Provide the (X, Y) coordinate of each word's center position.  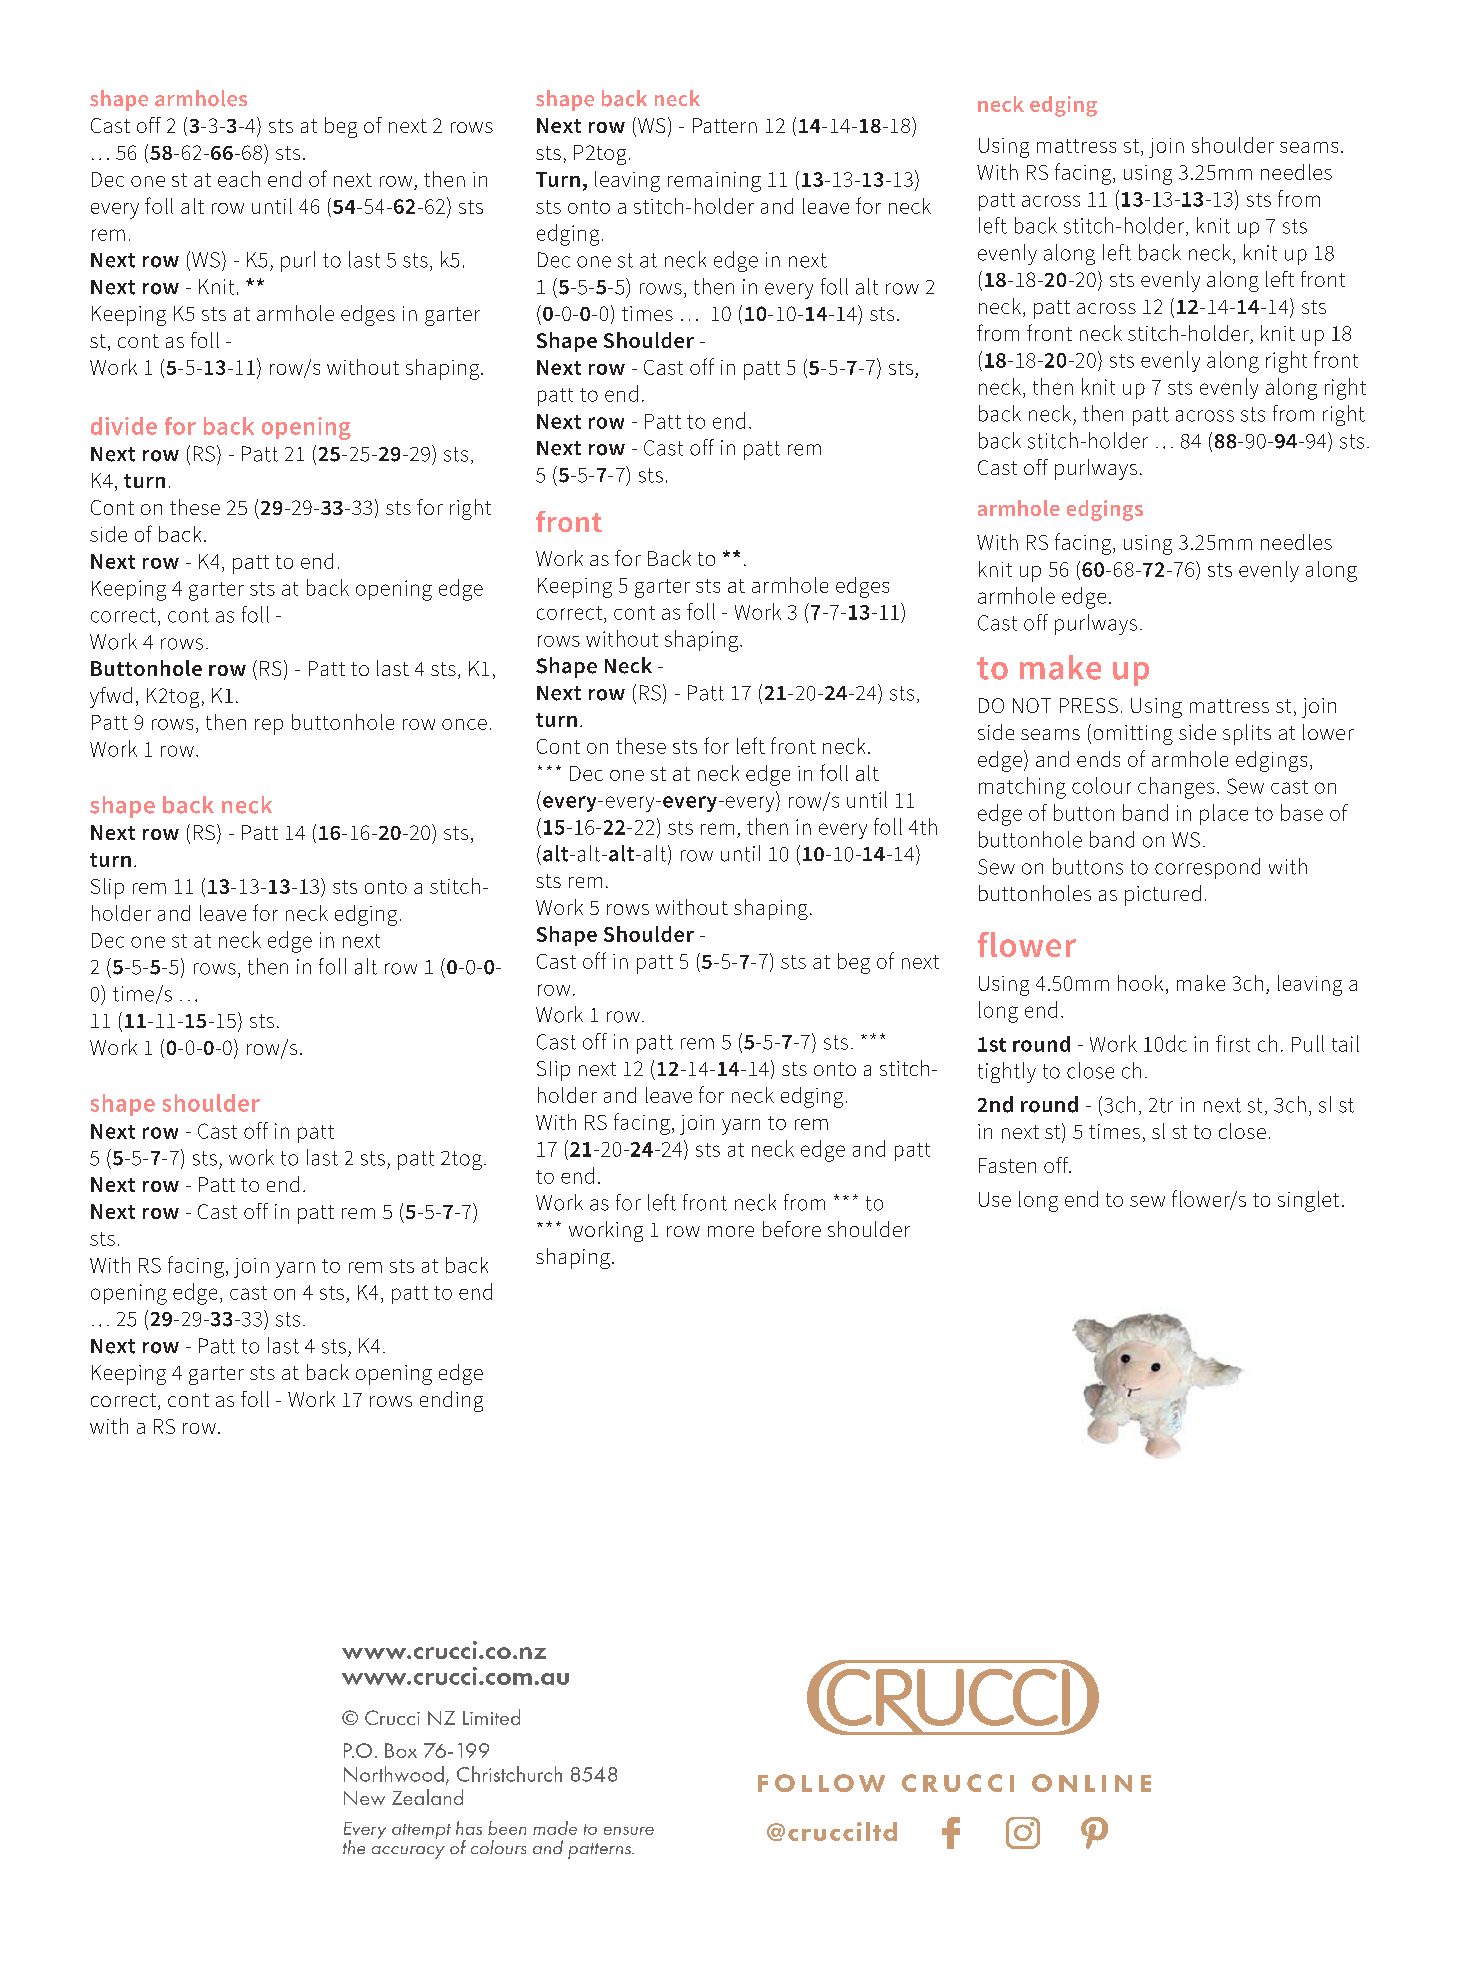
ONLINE (1091, 1783)
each (239, 179)
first (1233, 1043)
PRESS (1089, 705)
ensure (629, 1831)
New (364, 1798)
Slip (107, 888)
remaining (714, 182)
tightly (1007, 1072)
